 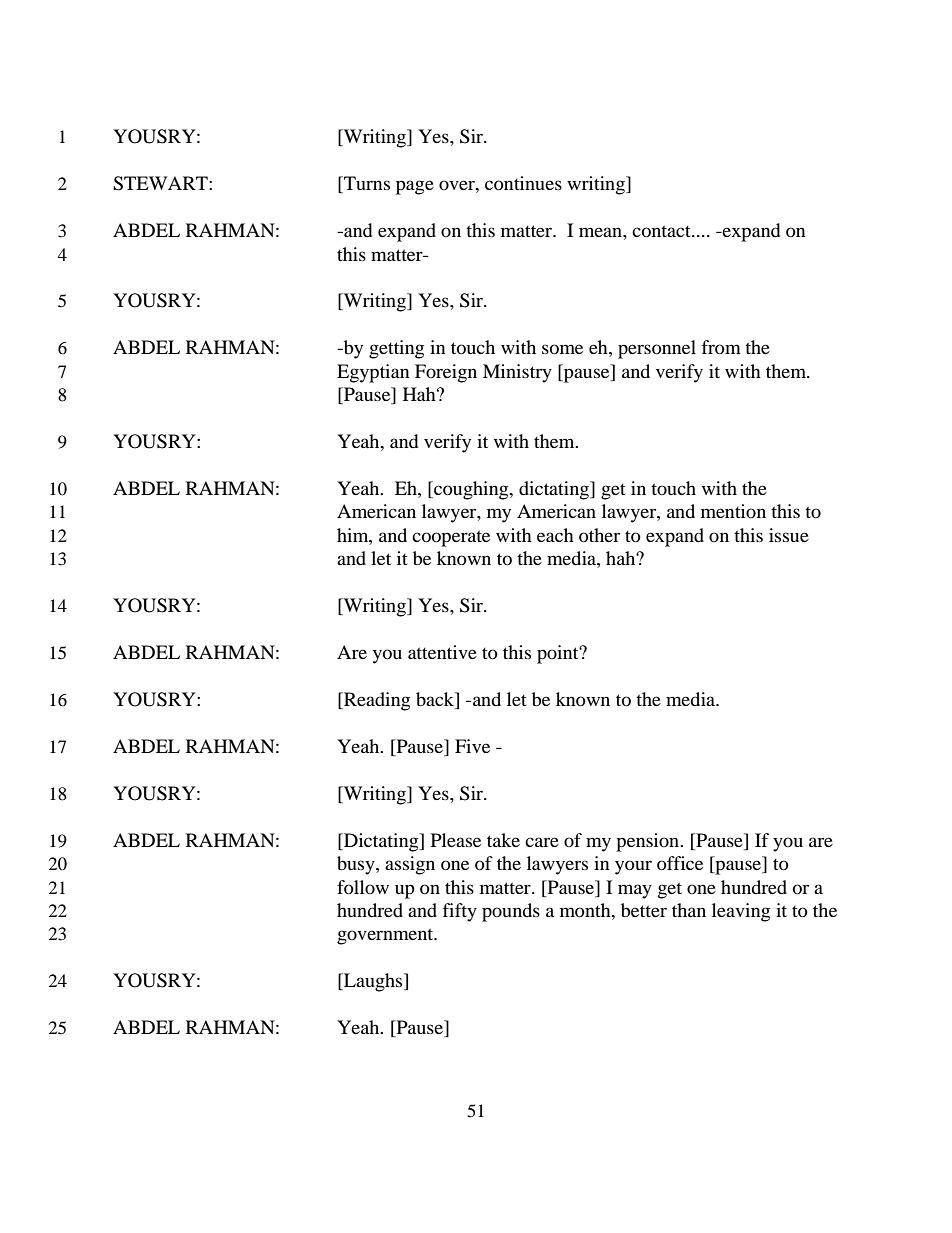 What do you see at coordinates (373, 982) in the image?
I see `Laughs` at bounding box center [373, 982].
